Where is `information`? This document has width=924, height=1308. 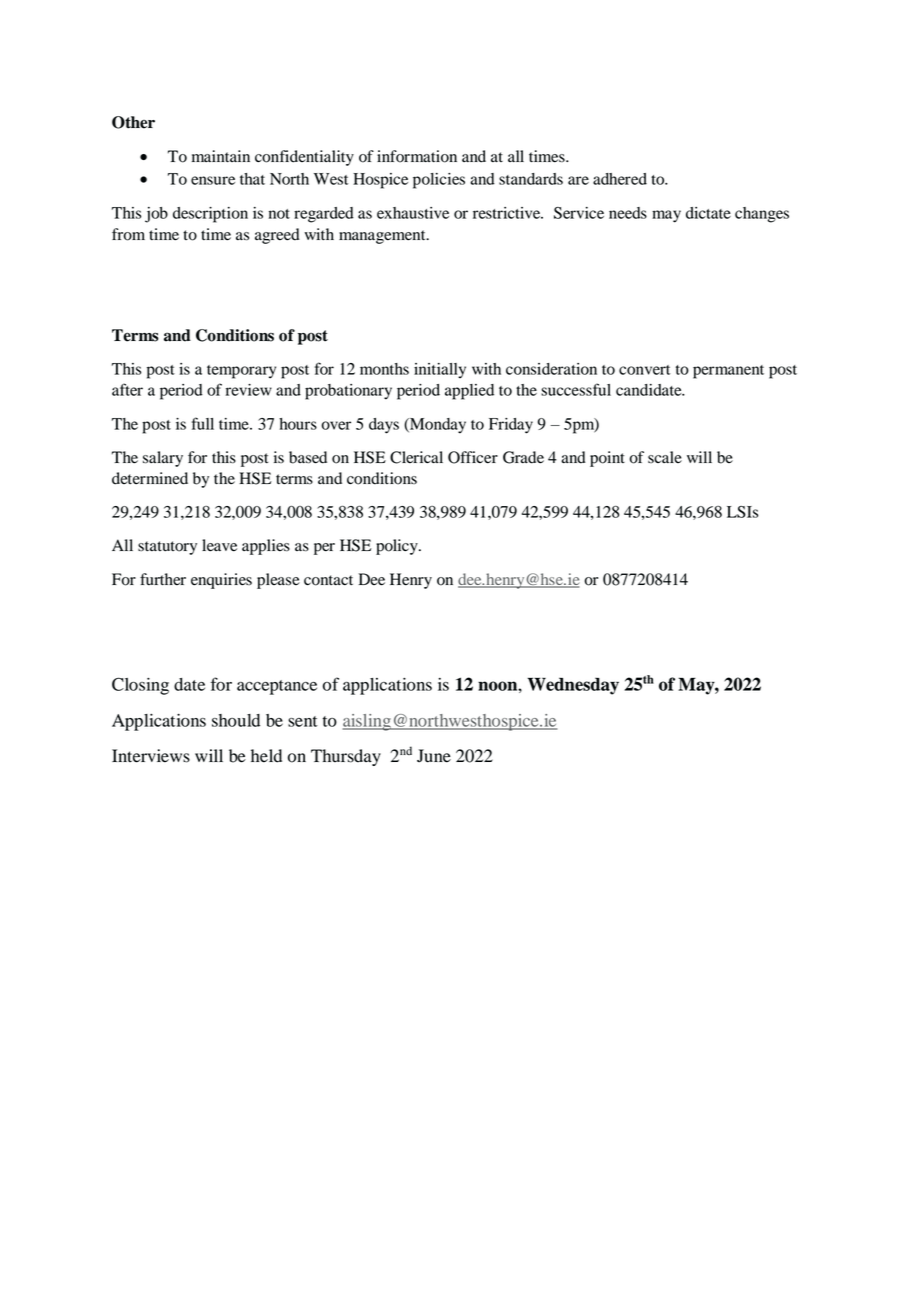
information is located at coordinates (417, 156).
